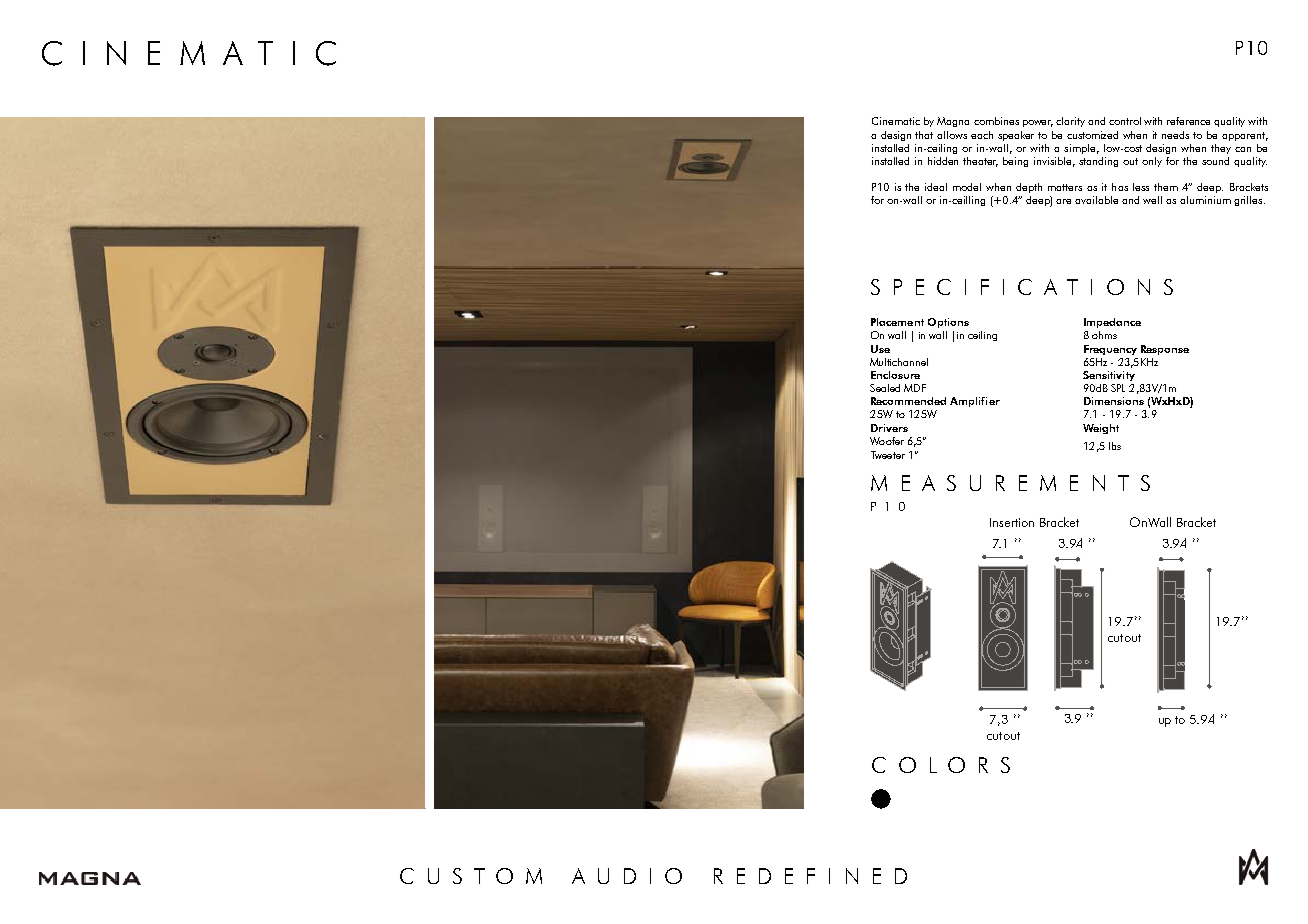 This page has width=1308, height=924. Describe the element at coordinates (1165, 350) in the page. I see `Response` at that location.
